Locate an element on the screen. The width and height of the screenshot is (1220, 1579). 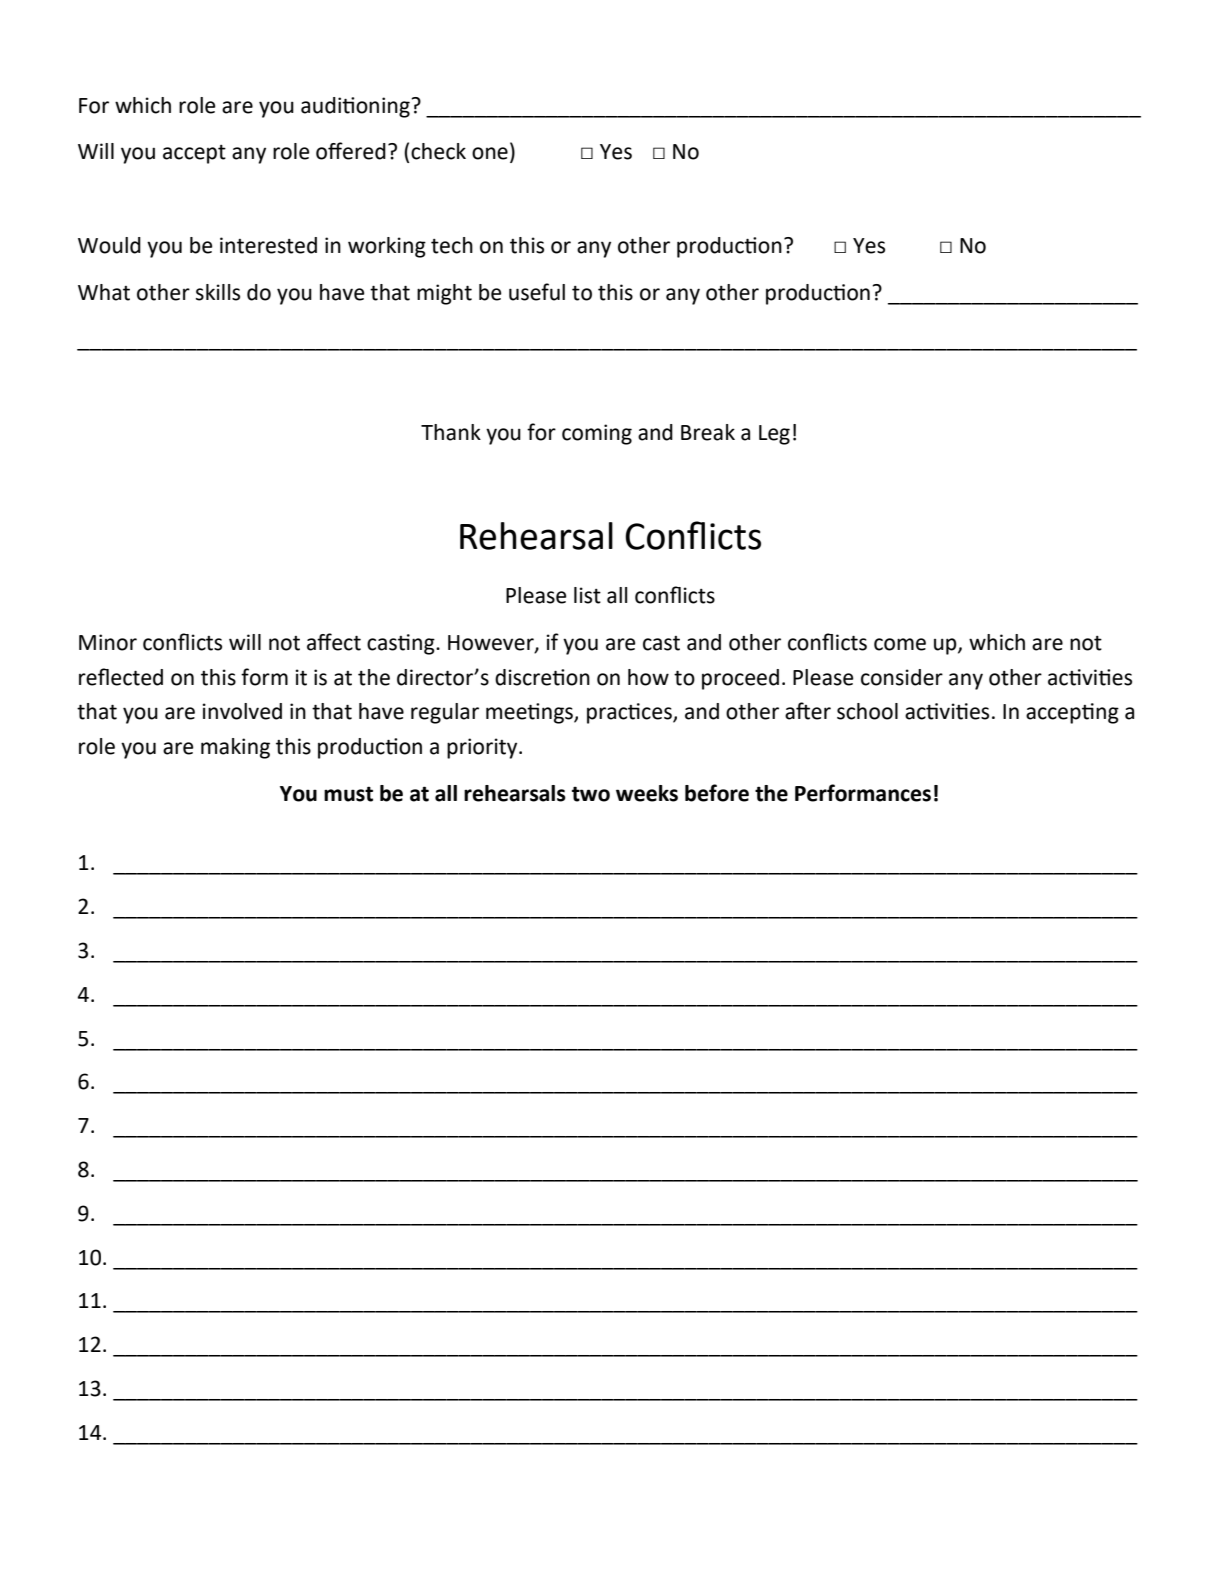
priority is located at coordinates (483, 748).
